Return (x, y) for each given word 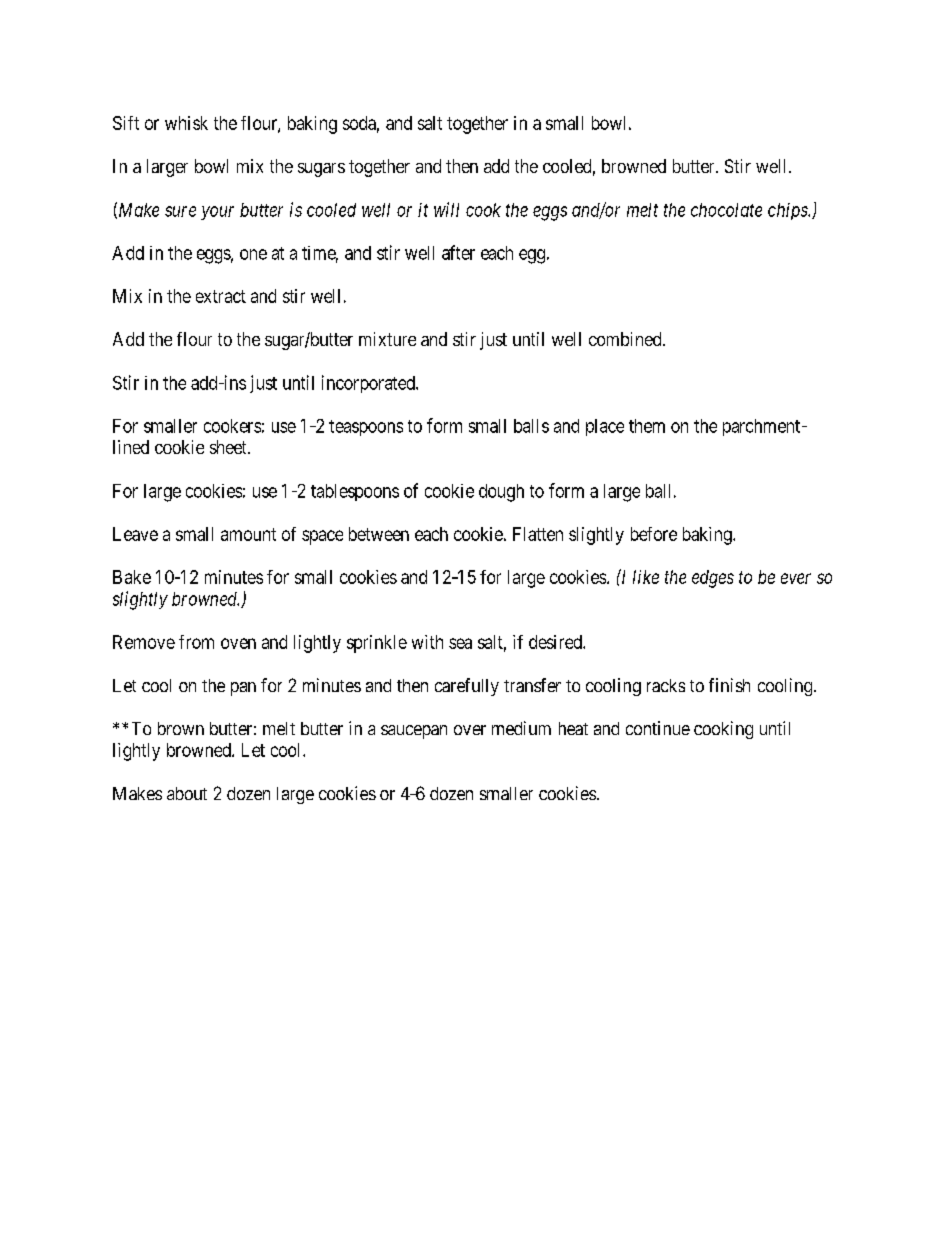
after (458, 252)
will (446, 209)
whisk (186, 123)
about (187, 793)
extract (221, 296)
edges (713, 579)
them (647, 426)
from (196, 642)
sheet (229, 447)
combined (626, 339)
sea (460, 643)
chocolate (726, 210)
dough (501, 493)
